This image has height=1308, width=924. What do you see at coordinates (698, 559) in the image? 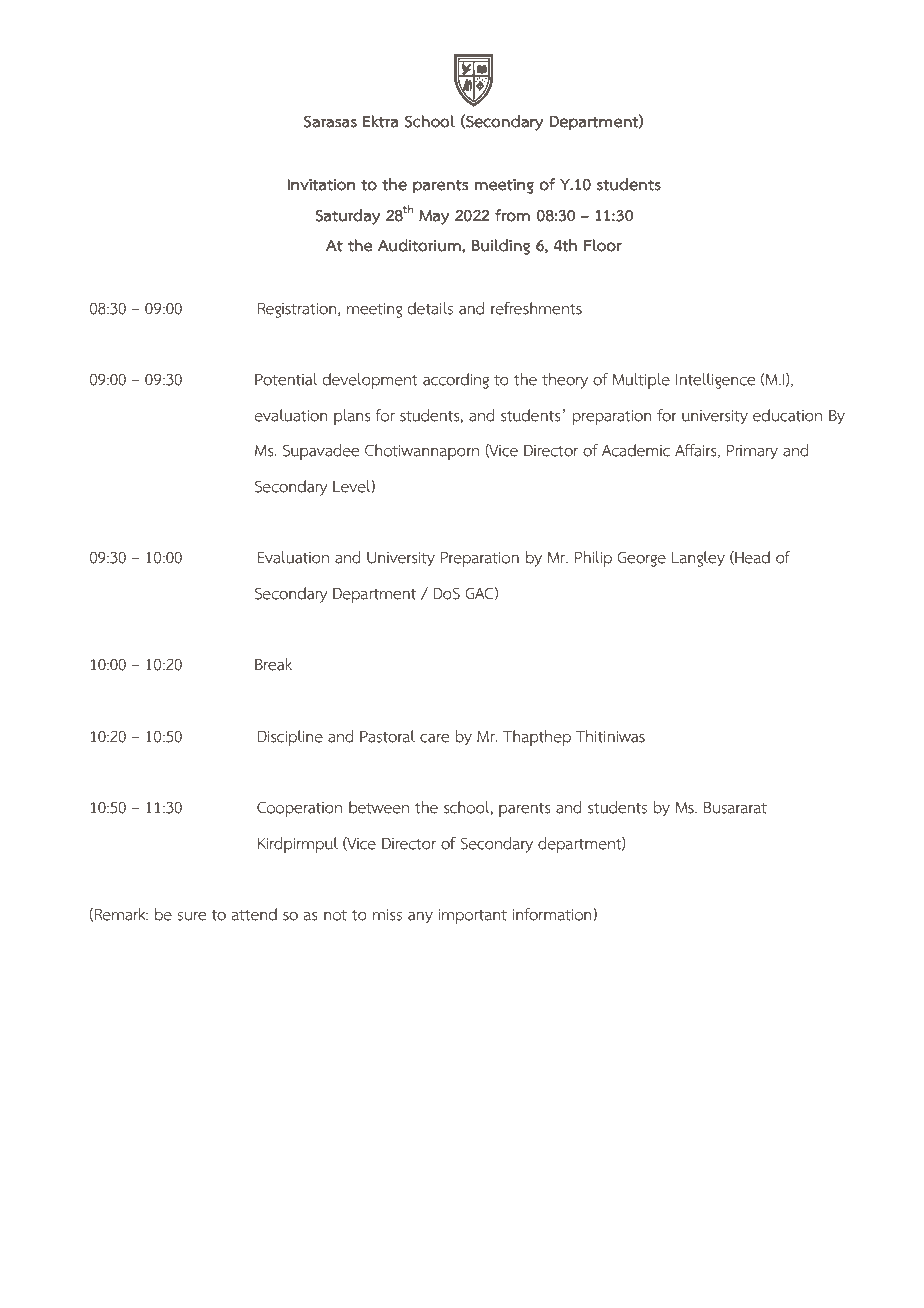
I see `Langley` at bounding box center [698, 559].
